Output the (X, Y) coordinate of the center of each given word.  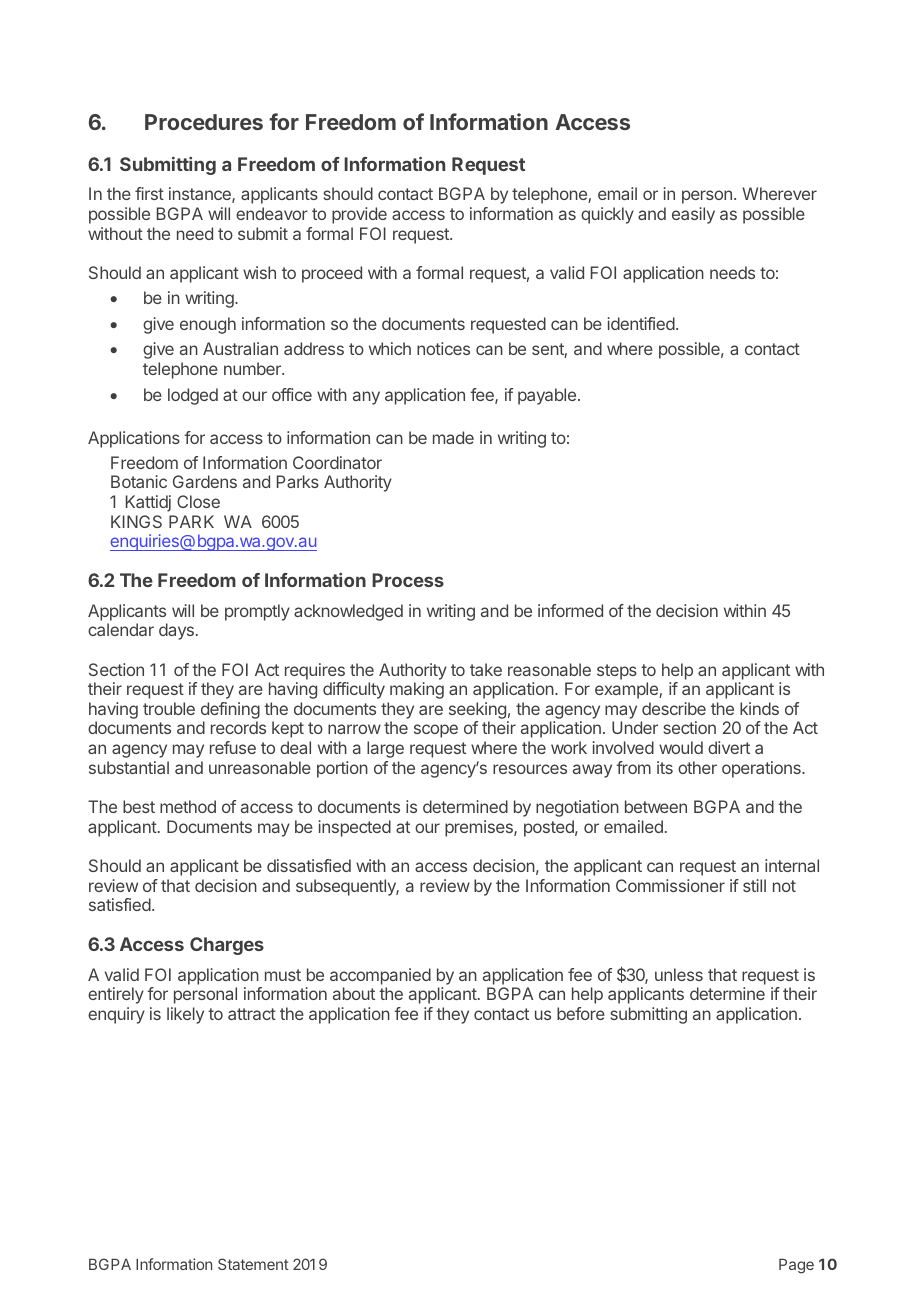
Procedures (204, 122)
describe (674, 708)
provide (359, 215)
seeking (478, 712)
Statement (253, 1264)
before (581, 1013)
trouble (169, 708)
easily (693, 215)
